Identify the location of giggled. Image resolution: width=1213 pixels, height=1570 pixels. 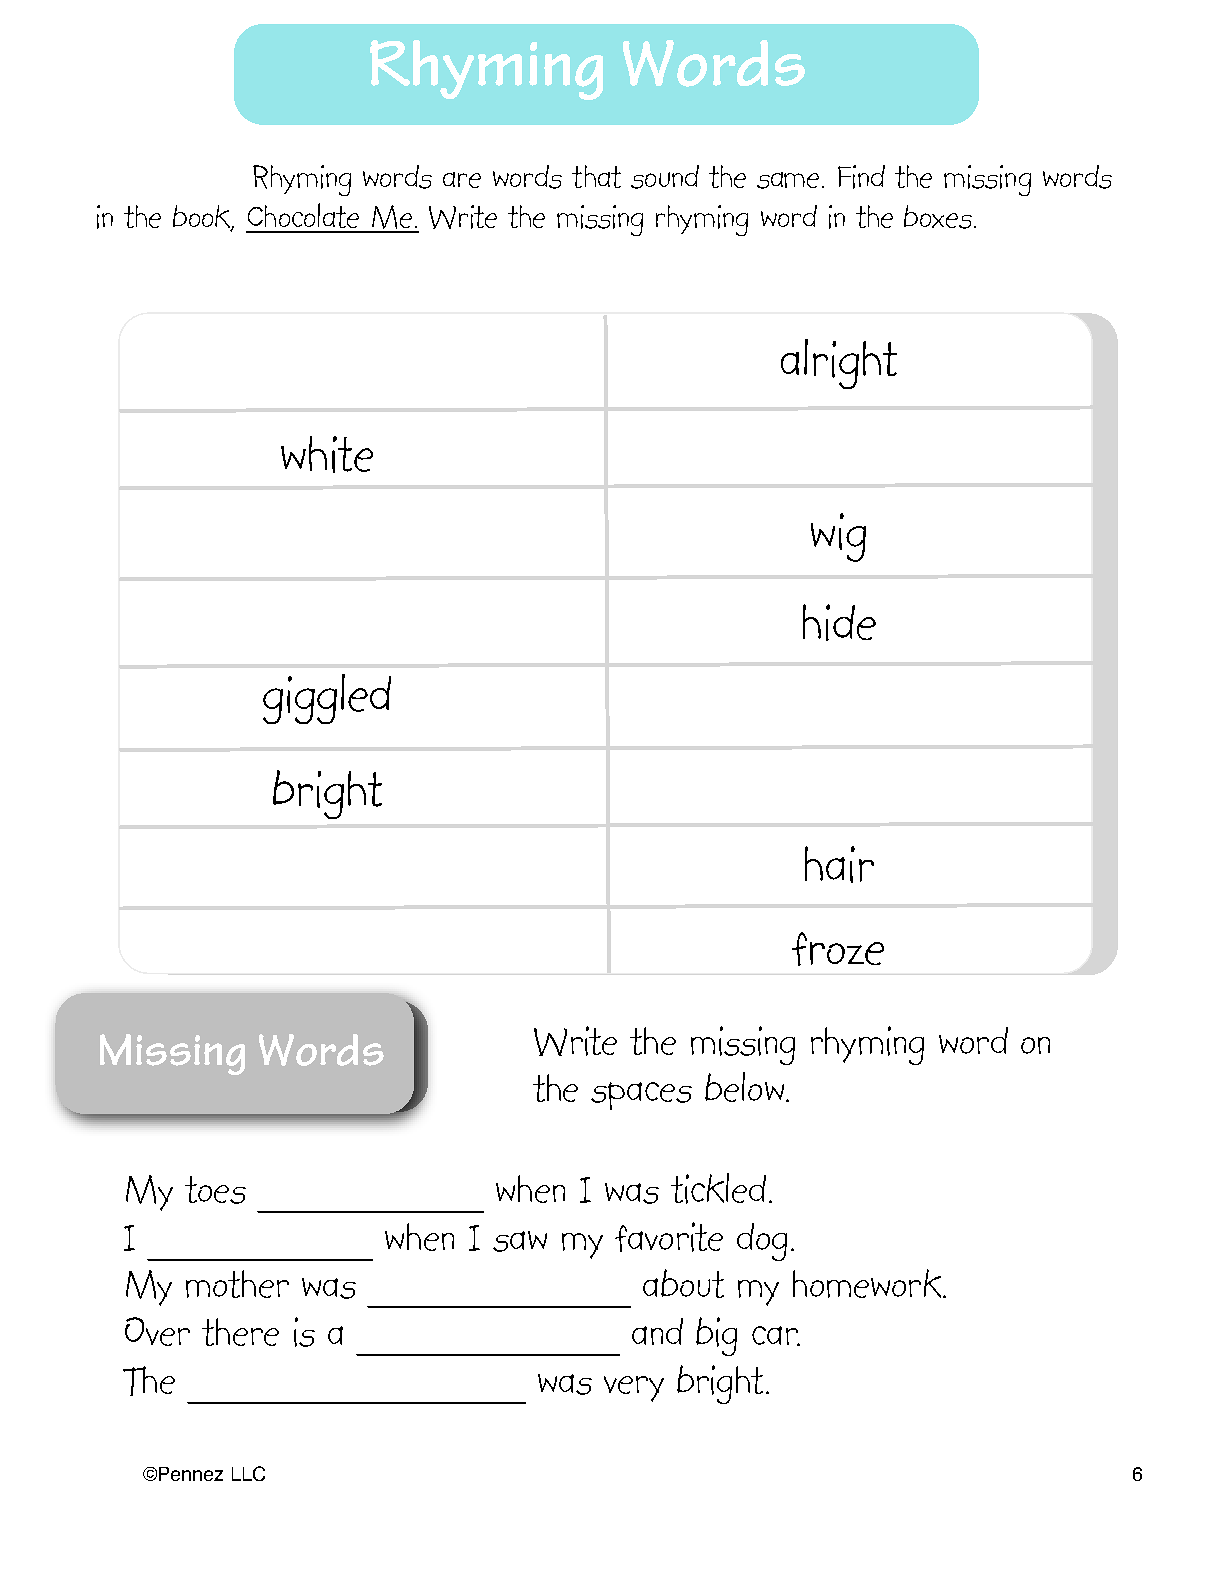
(327, 699).
